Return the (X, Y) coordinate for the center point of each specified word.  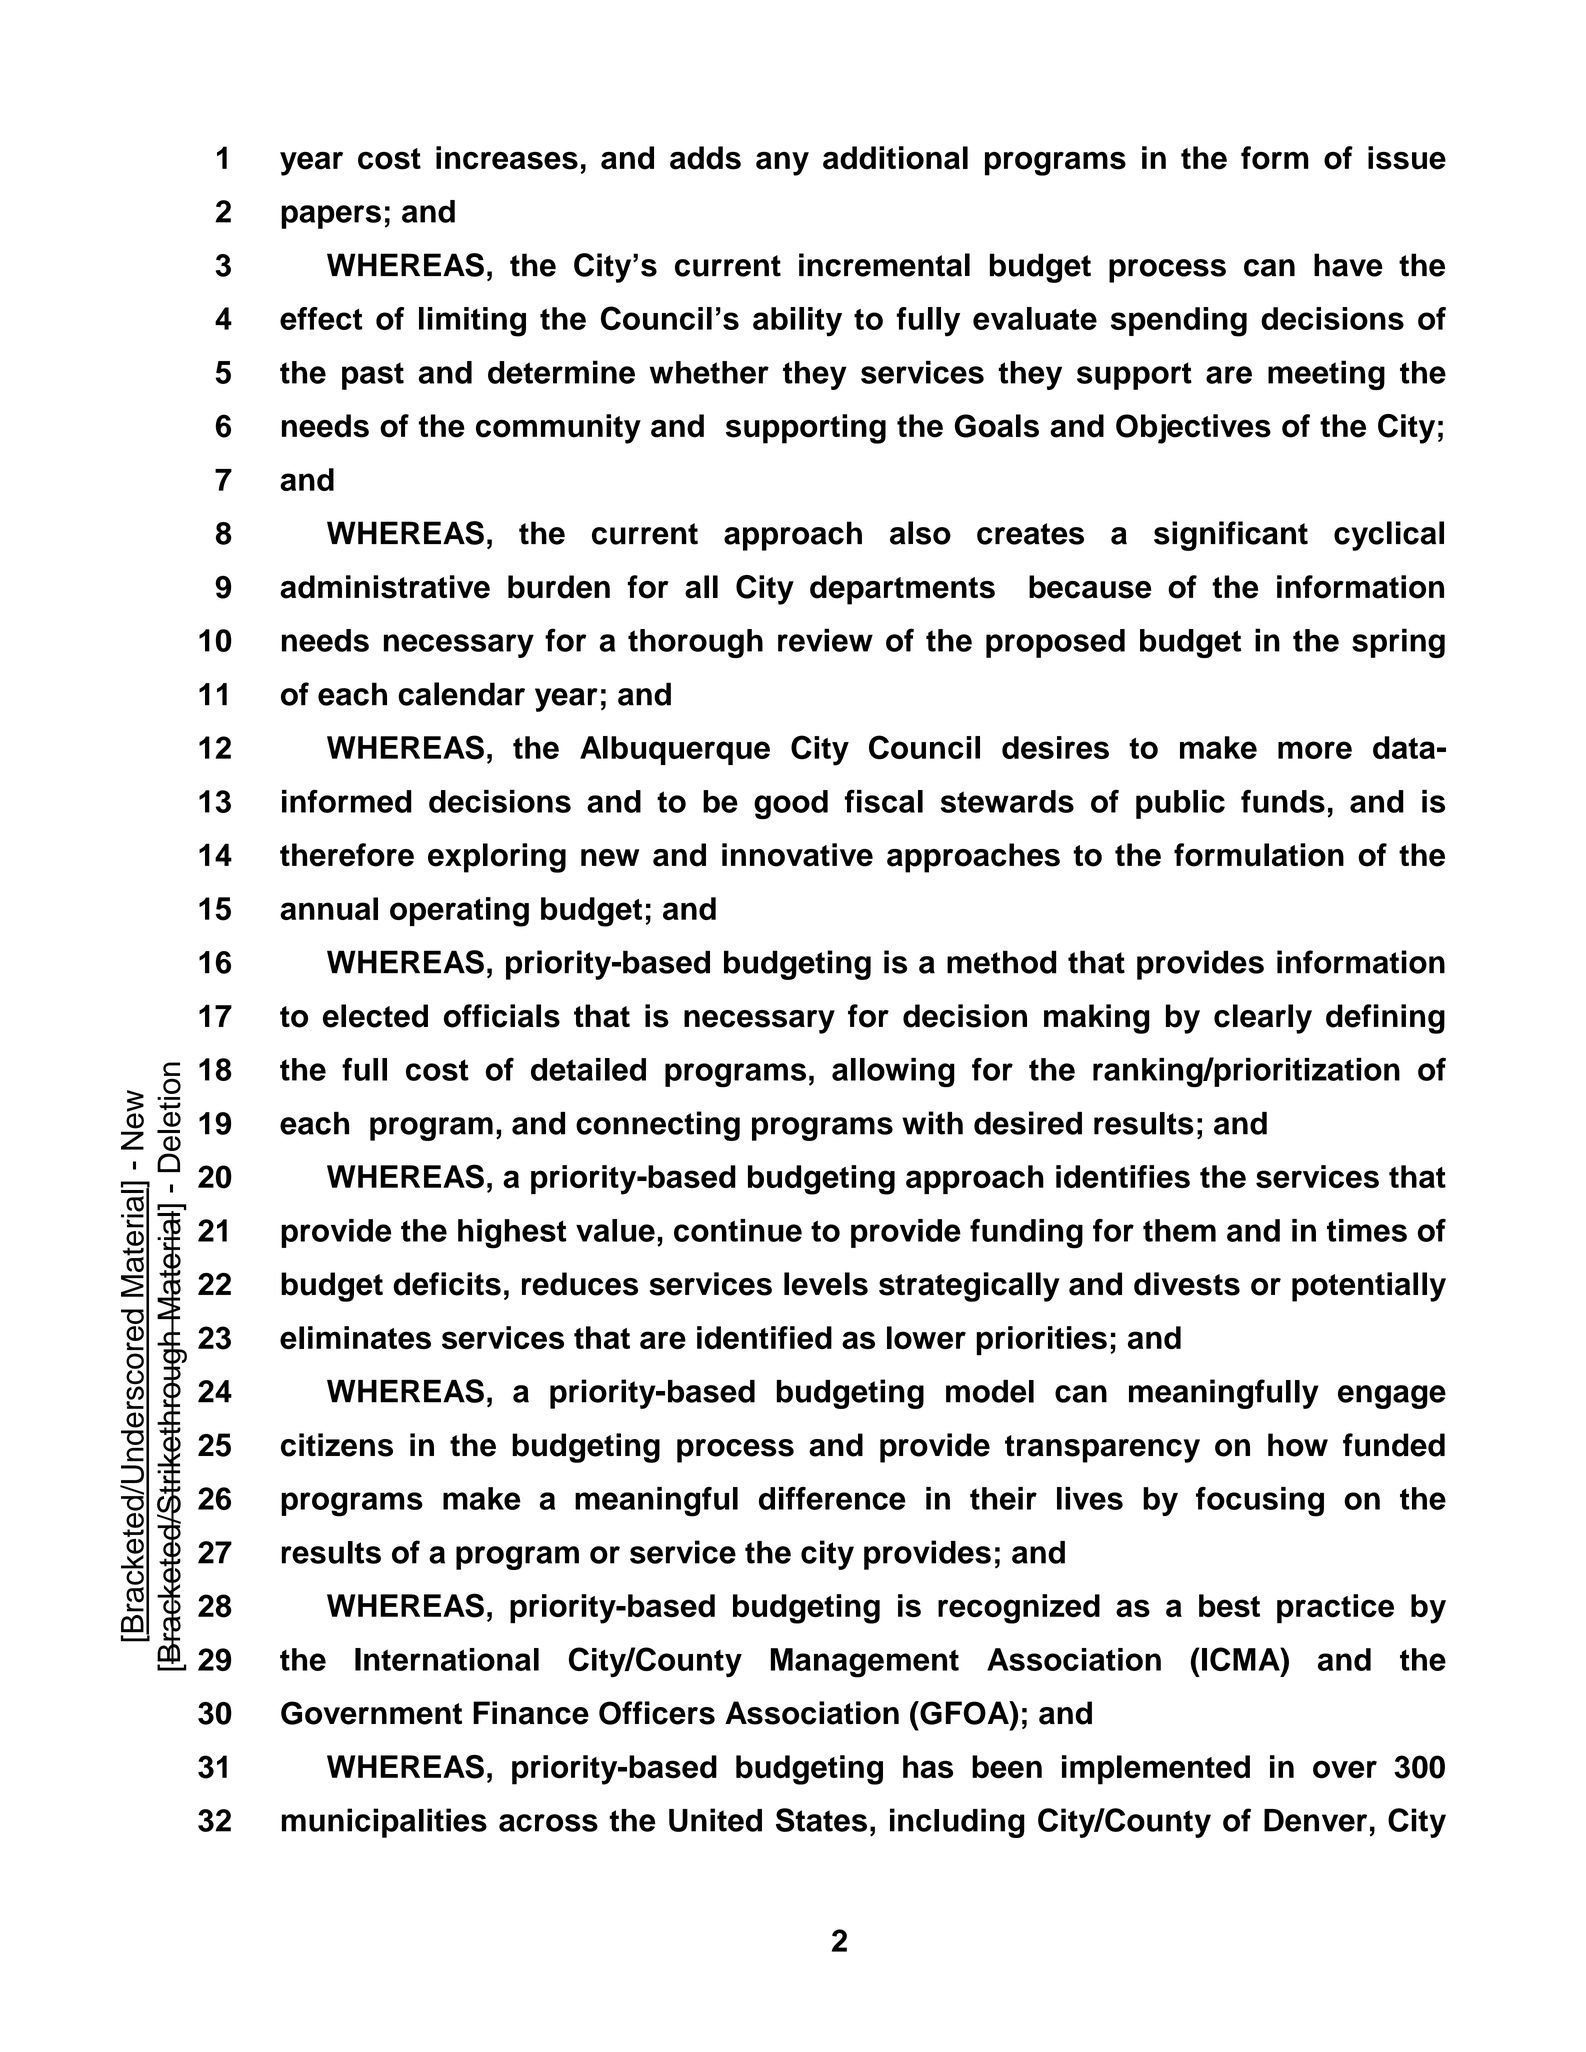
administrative (385, 587)
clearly (1263, 1019)
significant (1231, 536)
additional (895, 158)
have (1348, 265)
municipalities (384, 1823)
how (1298, 1445)
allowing (893, 1072)
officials (502, 1016)
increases (507, 158)
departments (902, 590)
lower (926, 1338)
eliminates (355, 1338)
